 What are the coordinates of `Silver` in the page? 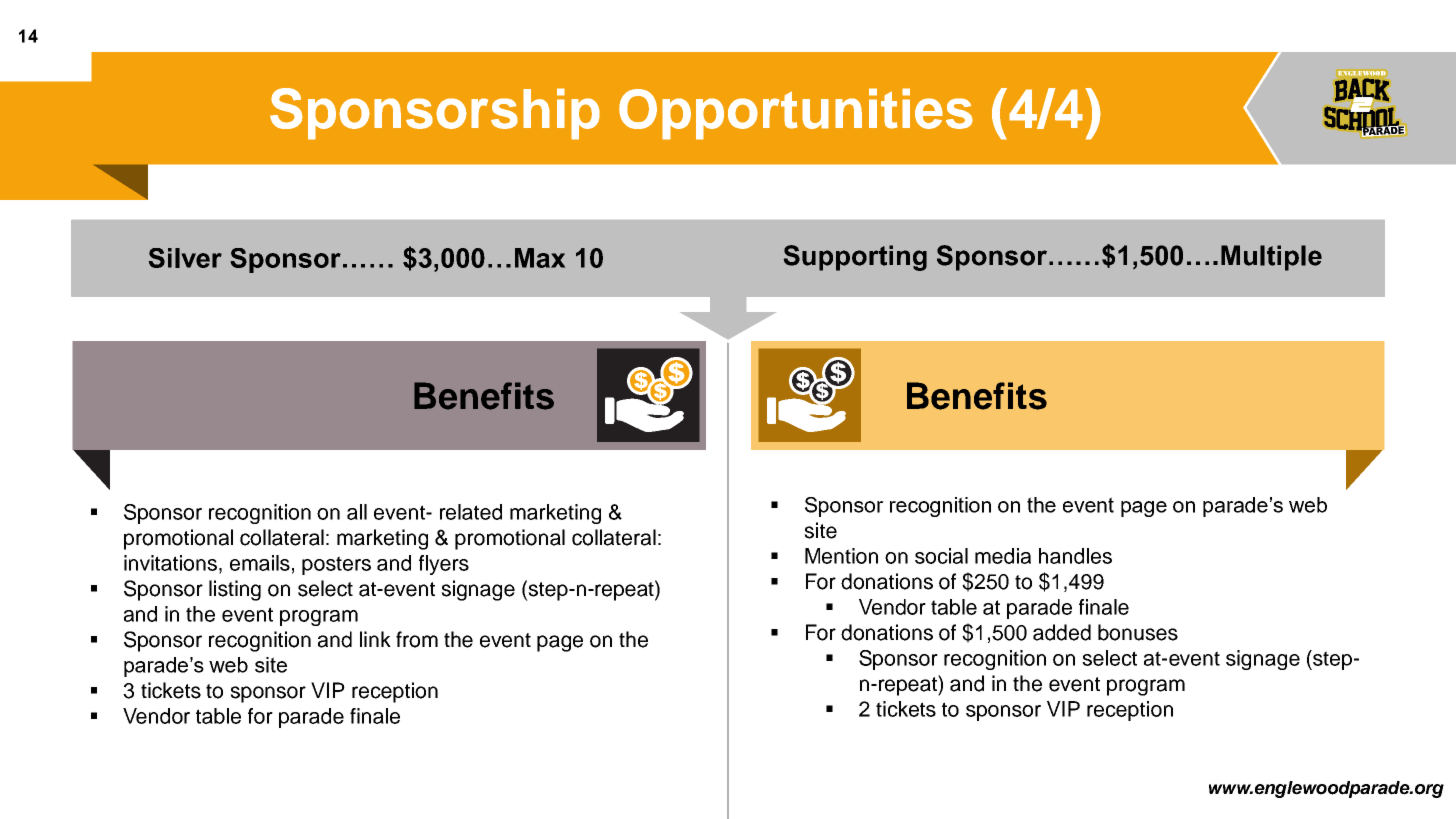 It's located at (185, 258).
